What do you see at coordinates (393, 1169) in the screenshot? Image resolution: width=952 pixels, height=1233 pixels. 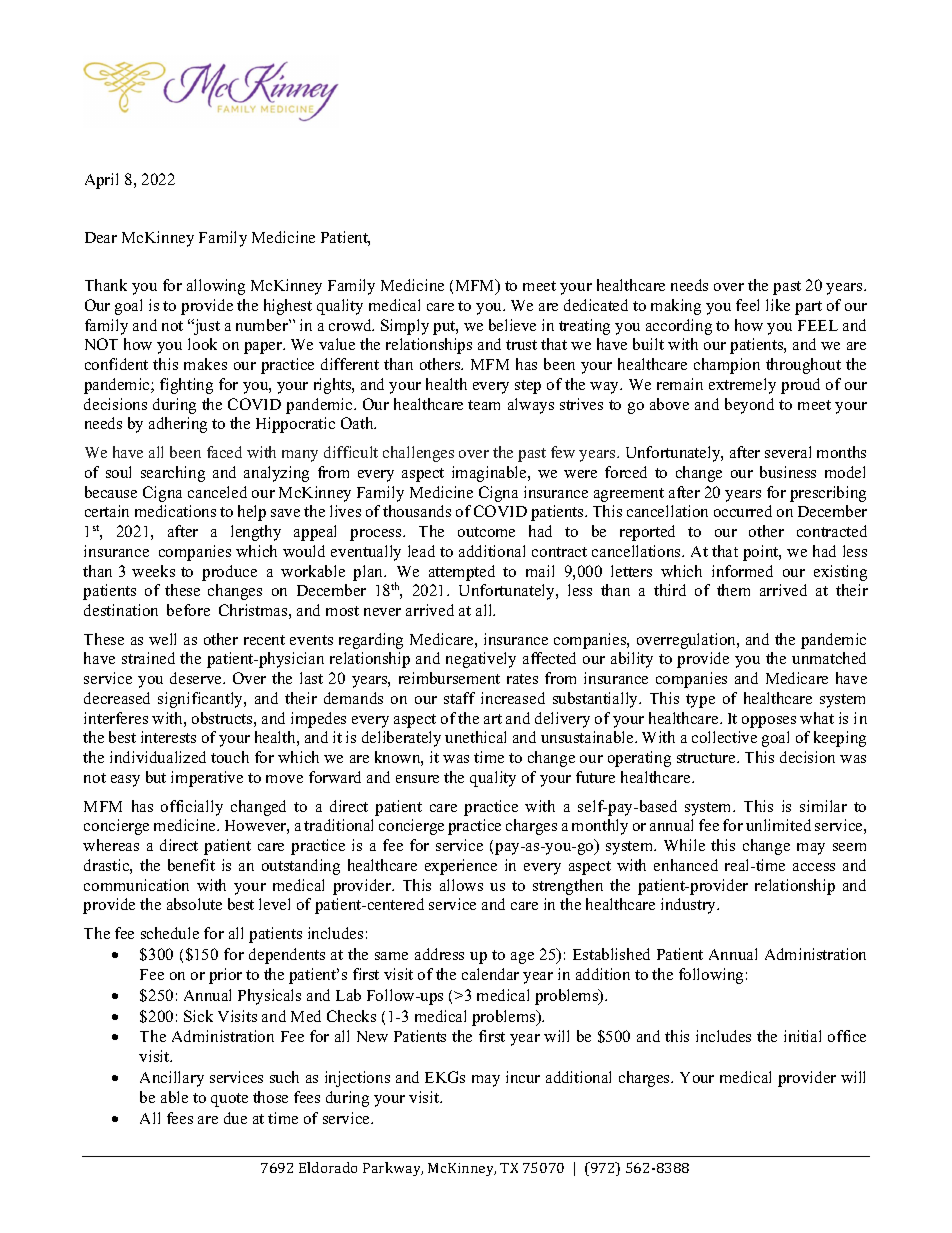 I see `Parkway` at bounding box center [393, 1169].
